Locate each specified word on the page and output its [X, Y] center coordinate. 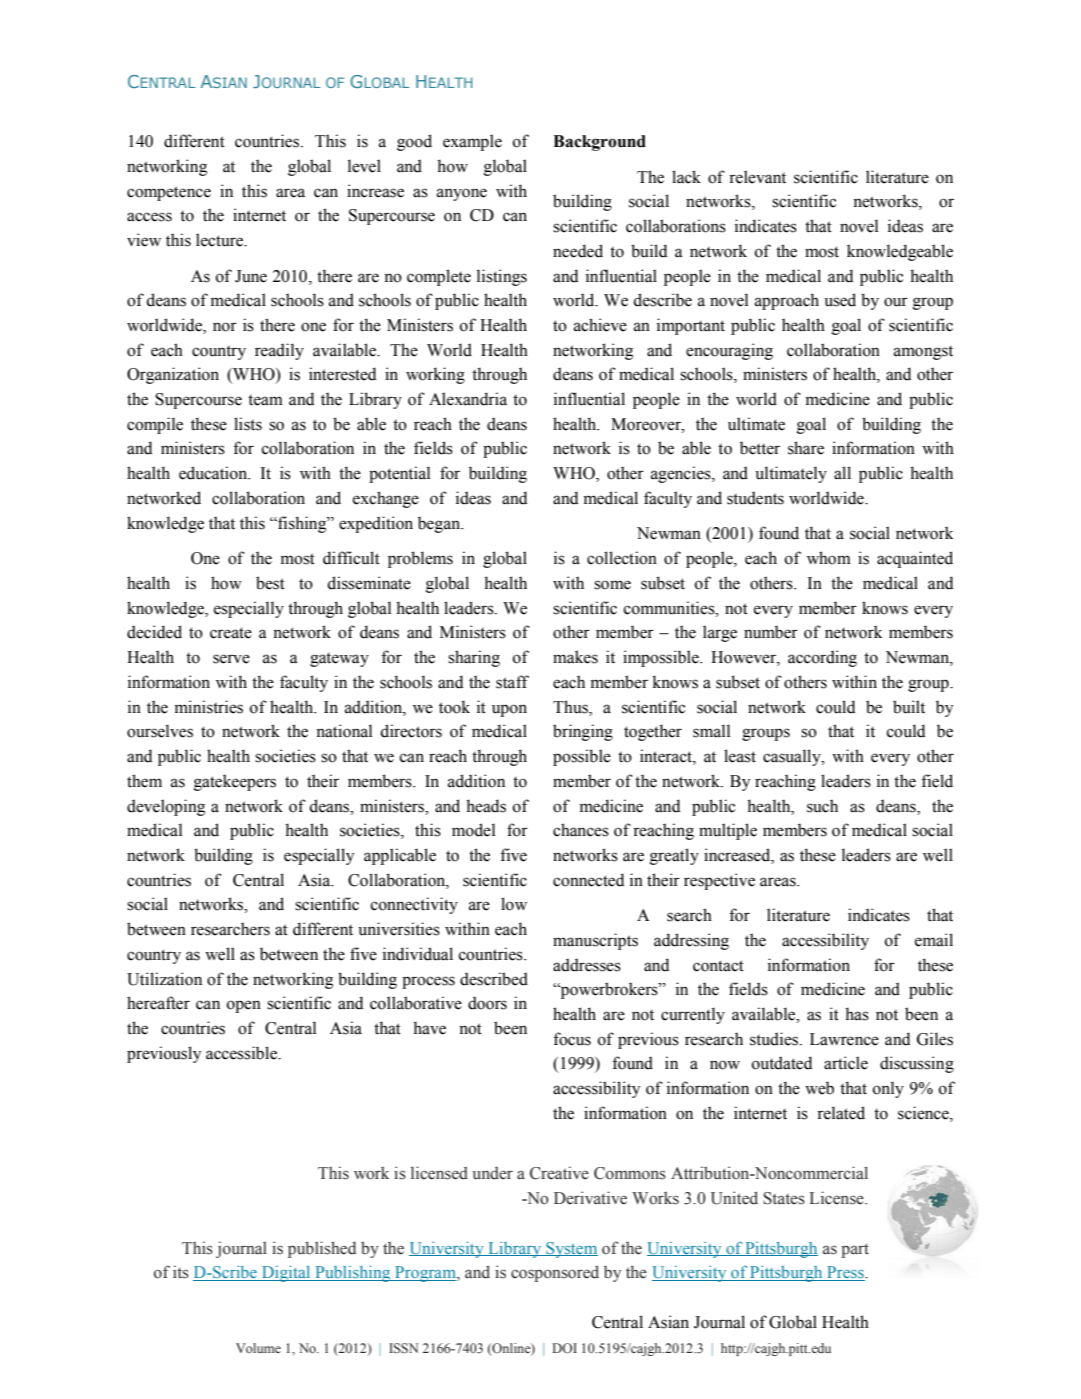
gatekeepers [235, 782]
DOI [564, 1348]
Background [599, 143]
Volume [258, 1348]
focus [572, 1039]
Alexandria [468, 399]
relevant [757, 177]
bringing [583, 732]
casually [793, 757]
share [806, 448]
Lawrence [844, 1039]
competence [169, 193]
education [214, 473]
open [244, 1006]
